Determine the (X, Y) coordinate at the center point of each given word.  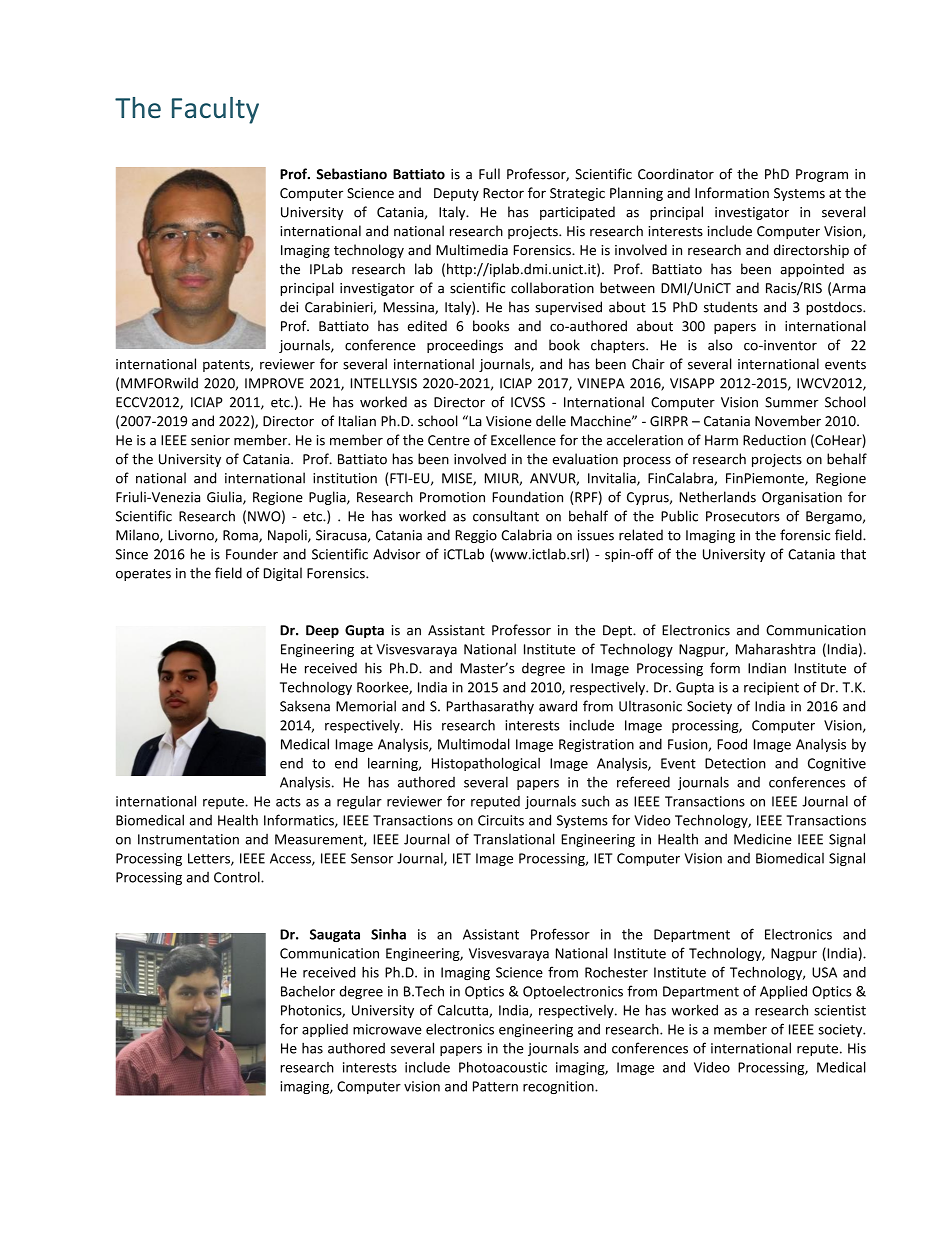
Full (489, 174)
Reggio (476, 536)
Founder (252, 554)
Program (822, 175)
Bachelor (308, 991)
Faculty (215, 110)
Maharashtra (775, 649)
